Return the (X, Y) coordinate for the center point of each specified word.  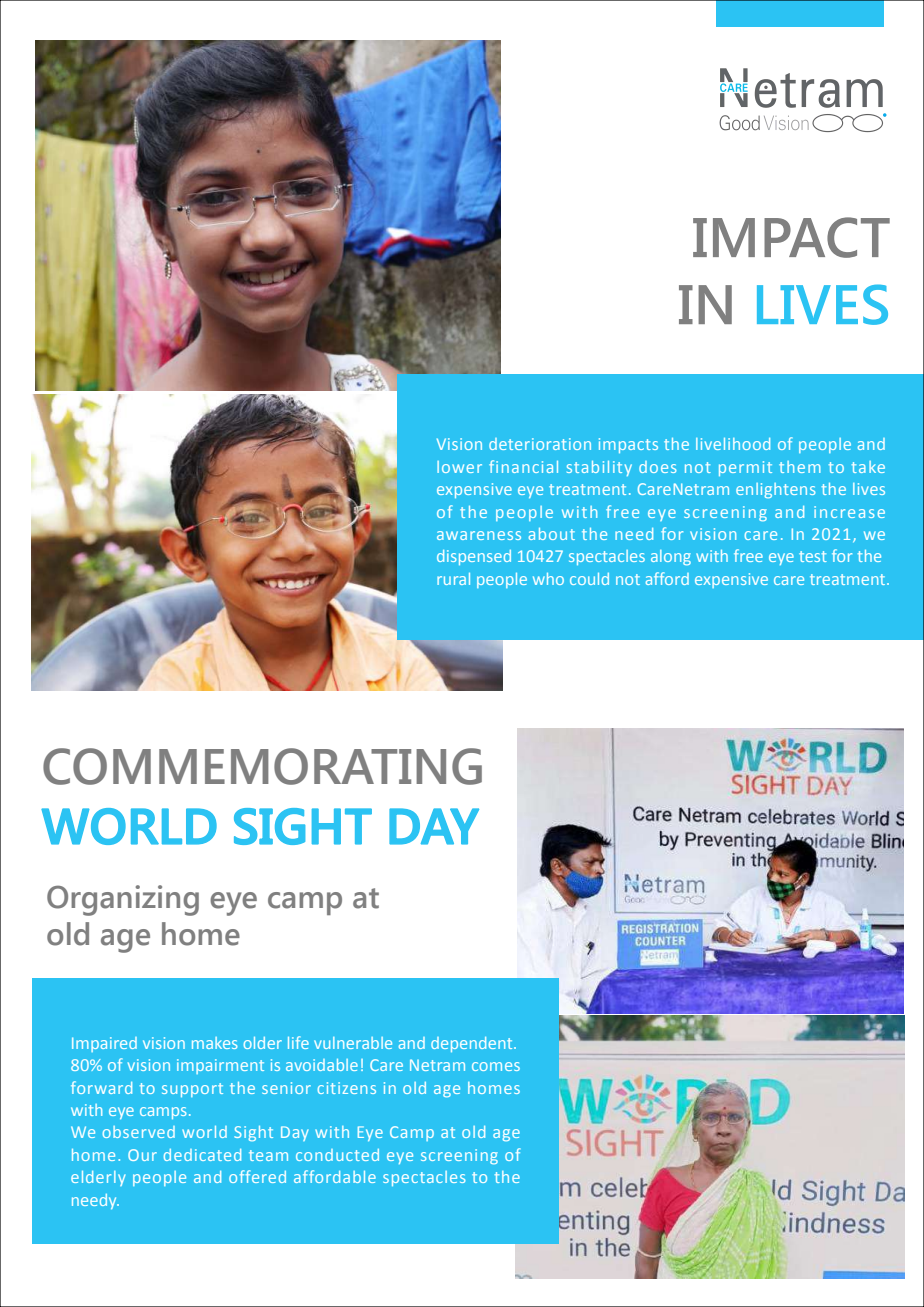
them (800, 467)
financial (523, 466)
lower (459, 467)
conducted (337, 1155)
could (589, 579)
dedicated (202, 1155)
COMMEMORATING (262, 766)
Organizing (123, 900)
